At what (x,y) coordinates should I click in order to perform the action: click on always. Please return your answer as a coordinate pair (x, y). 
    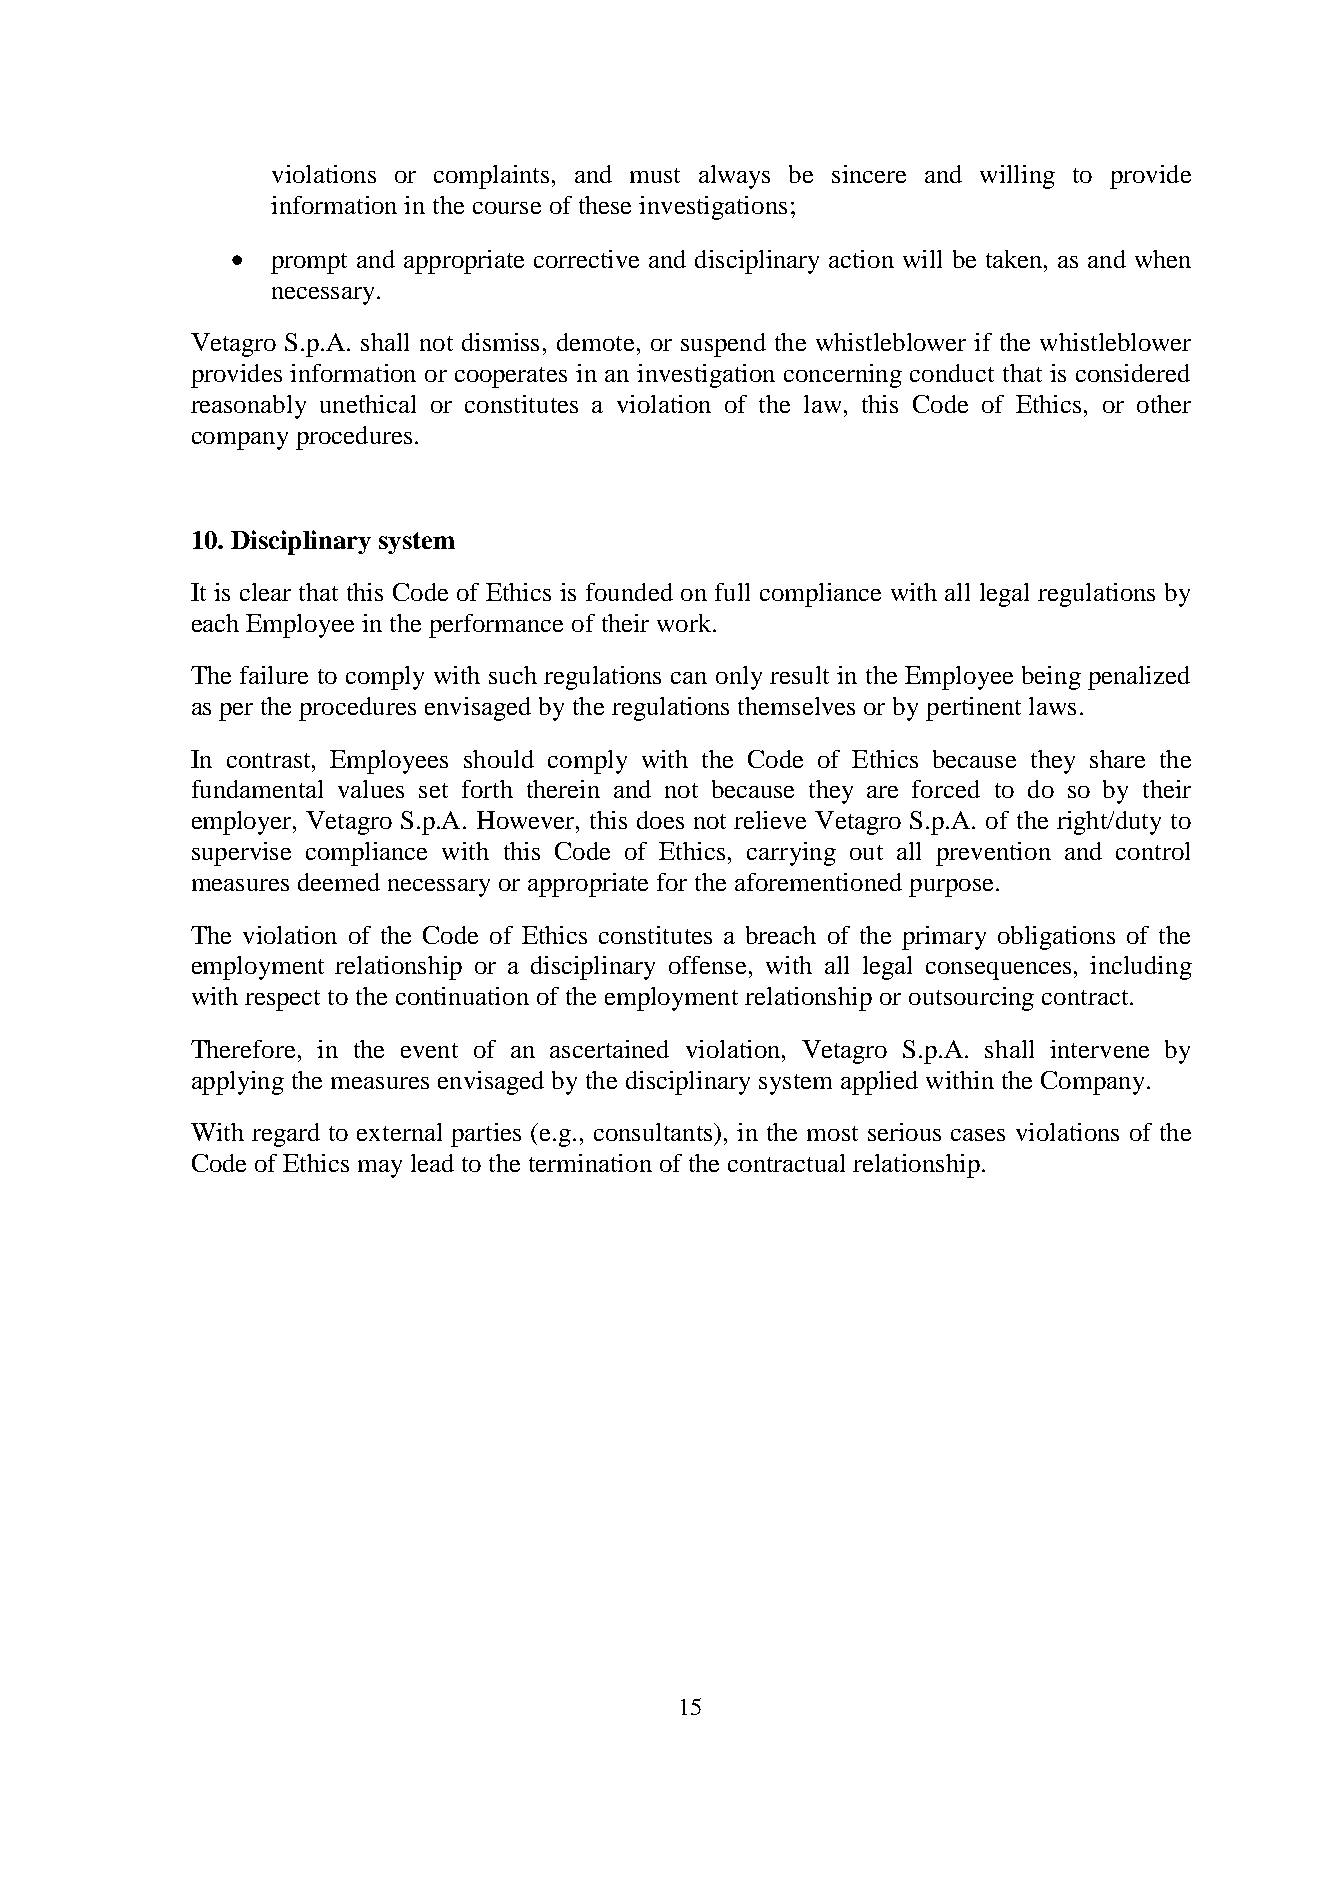
    Looking at the image, I should click on (734, 177).
